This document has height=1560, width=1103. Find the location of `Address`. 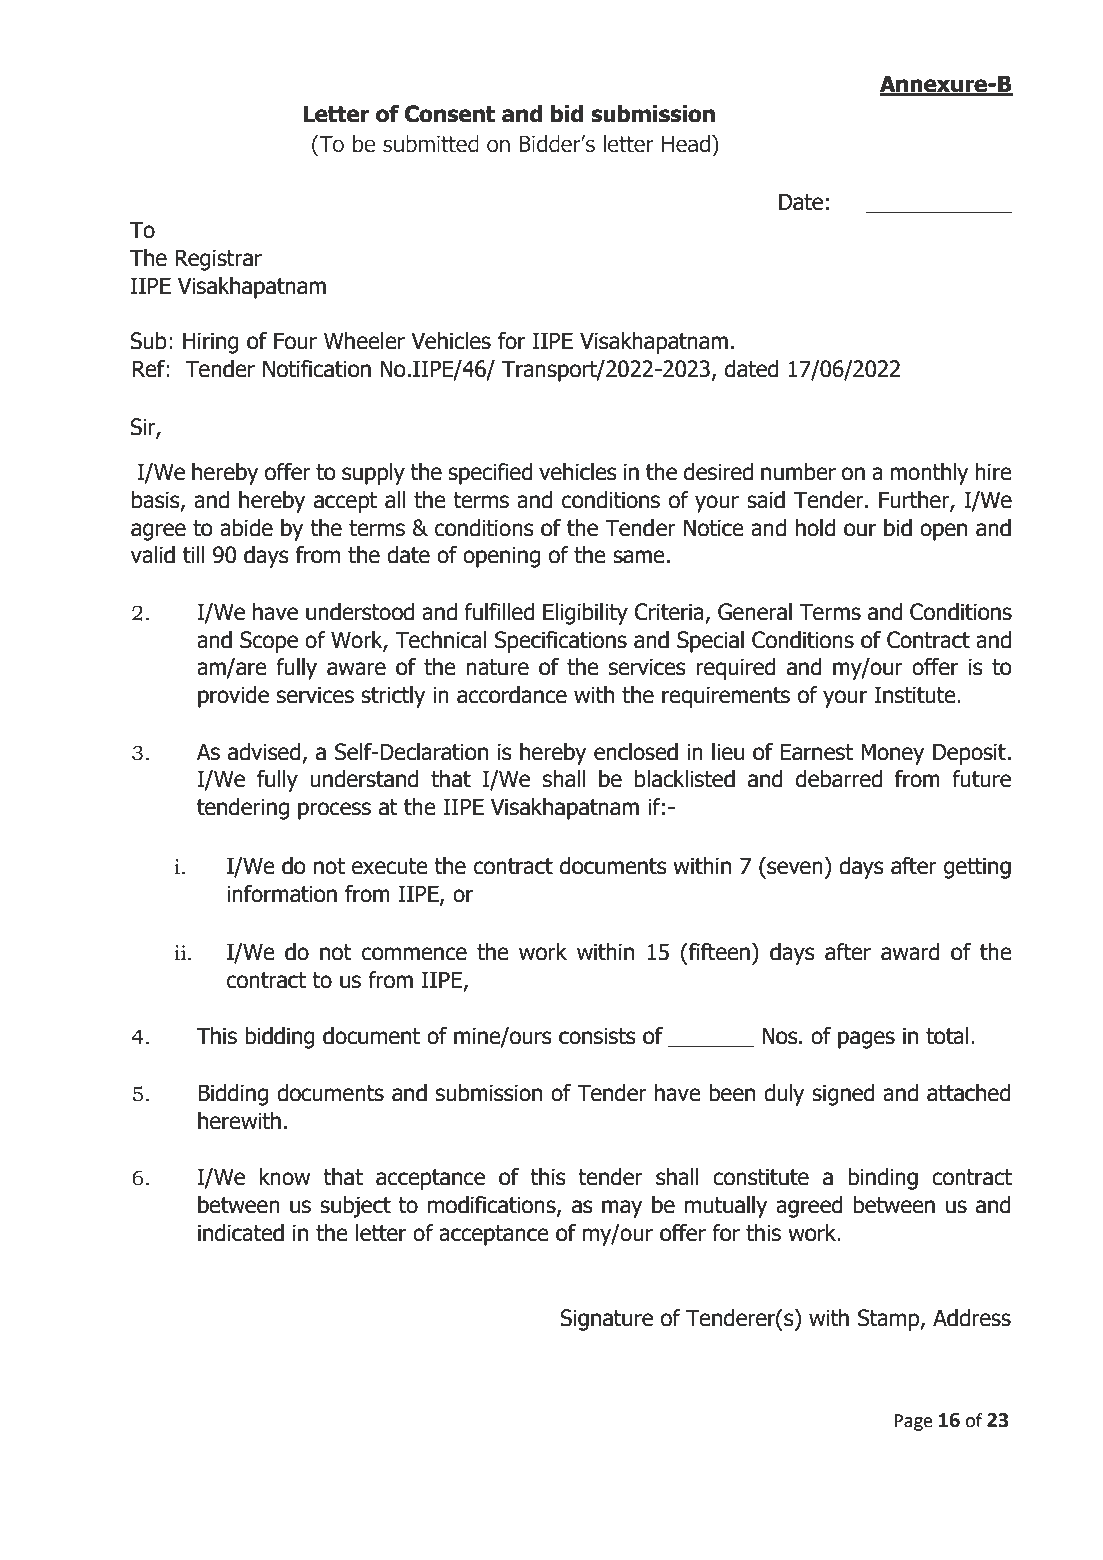

Address is located at coordinates (972, 1318).
